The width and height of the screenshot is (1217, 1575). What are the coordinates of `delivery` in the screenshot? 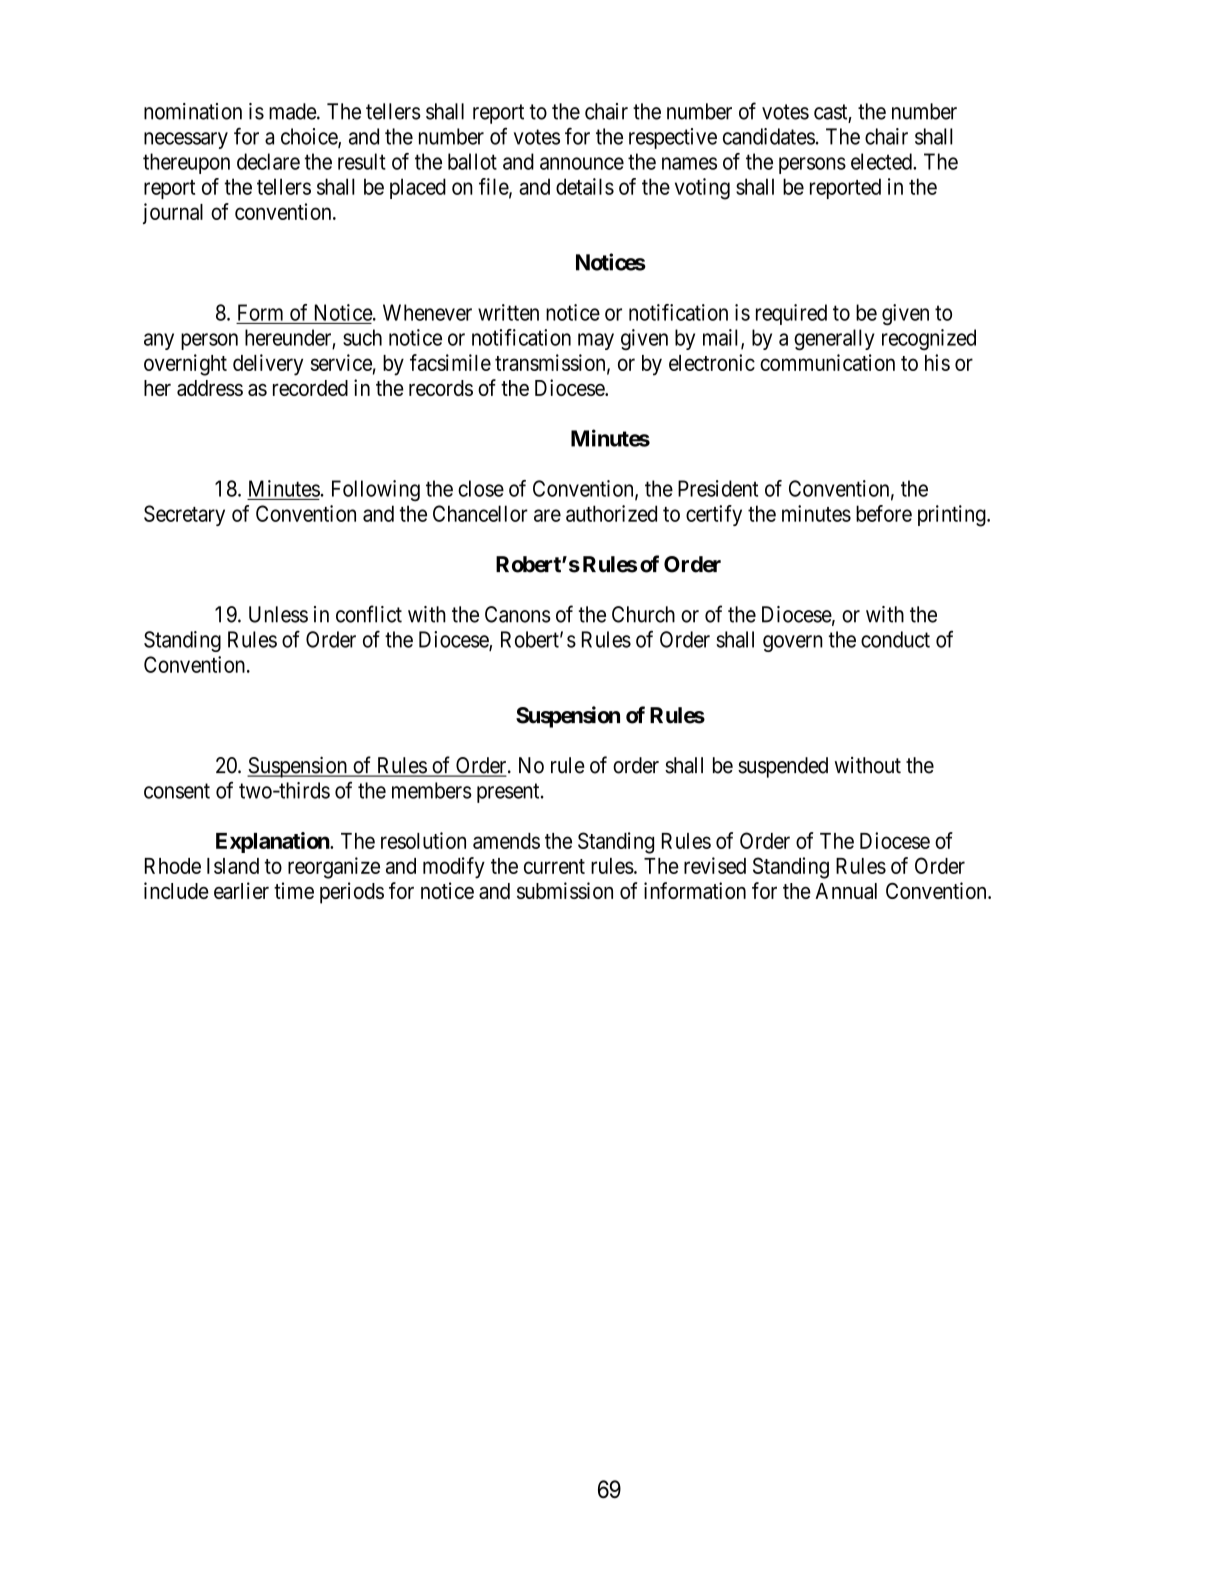 It's located at (268, 365).
